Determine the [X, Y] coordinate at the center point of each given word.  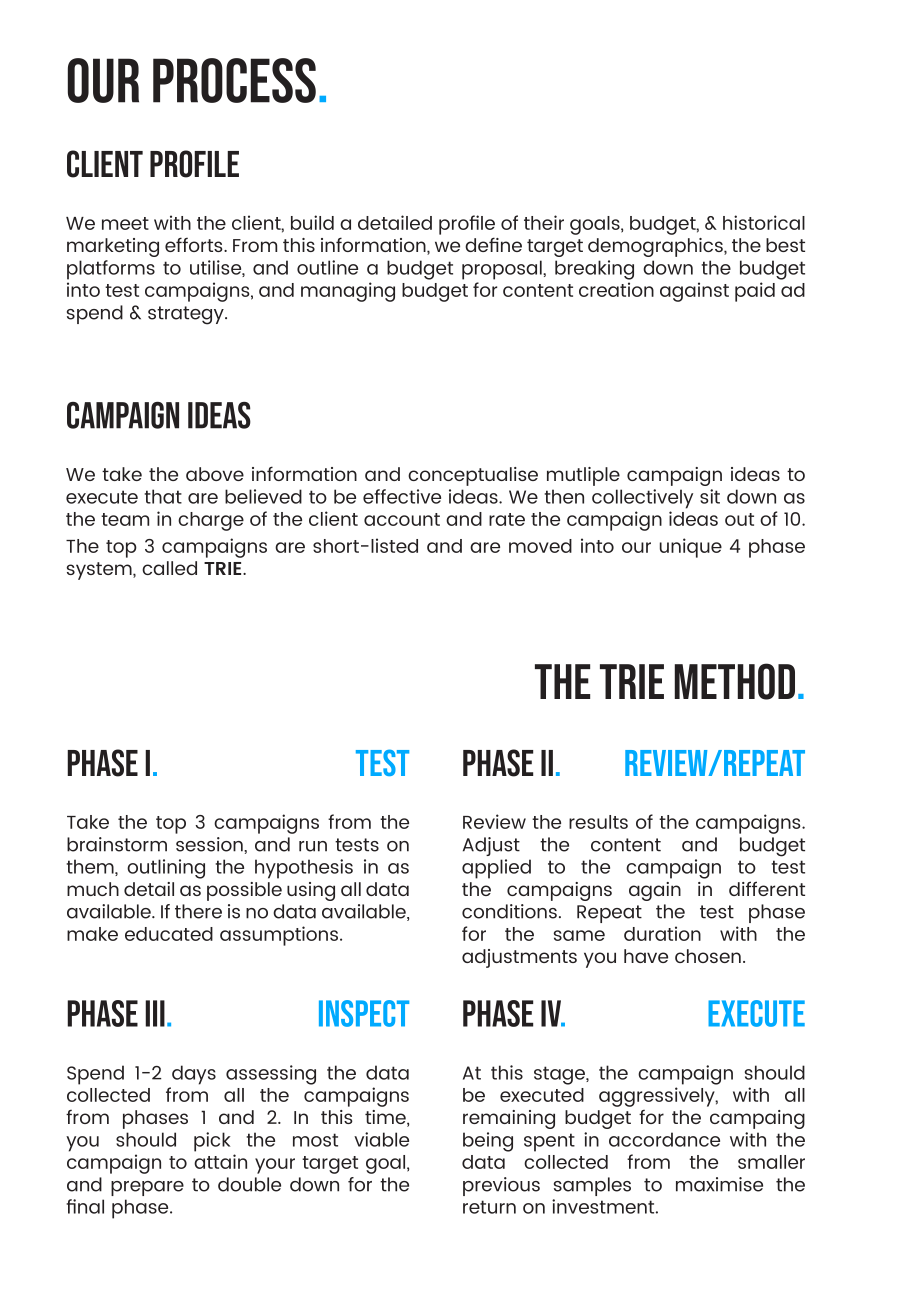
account [402, 519]
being [488, 1142]
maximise [719, 1184]
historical [764, 222]
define [493, 244]
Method [735, 681]
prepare [147, 1188]
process [234, 80]
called [169, 568]
